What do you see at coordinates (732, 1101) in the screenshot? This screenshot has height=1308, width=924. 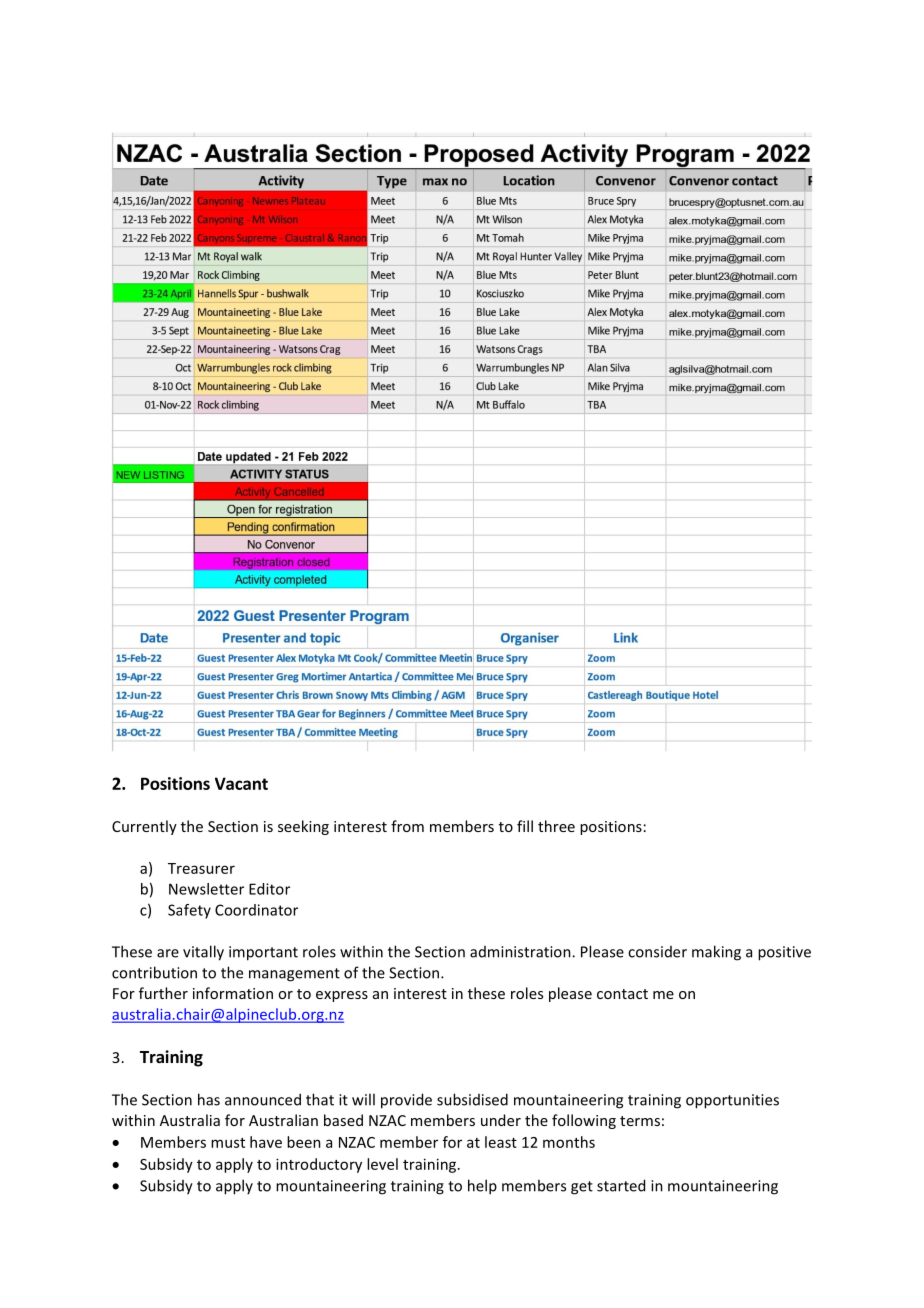 I see `opportunities` at bounding box center [732, 1101].
